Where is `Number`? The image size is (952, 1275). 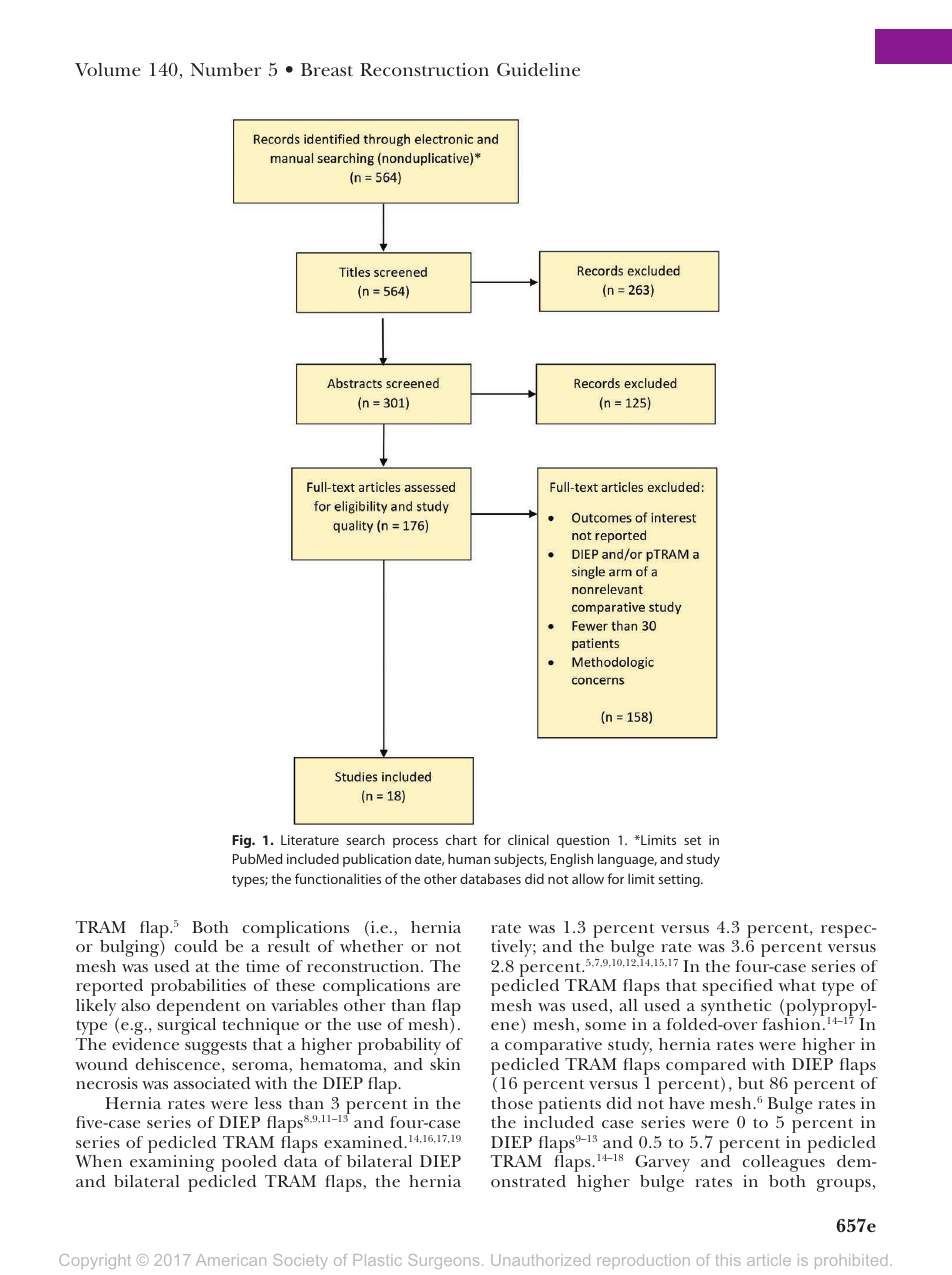
Number is located at coordinates (225, 70).
